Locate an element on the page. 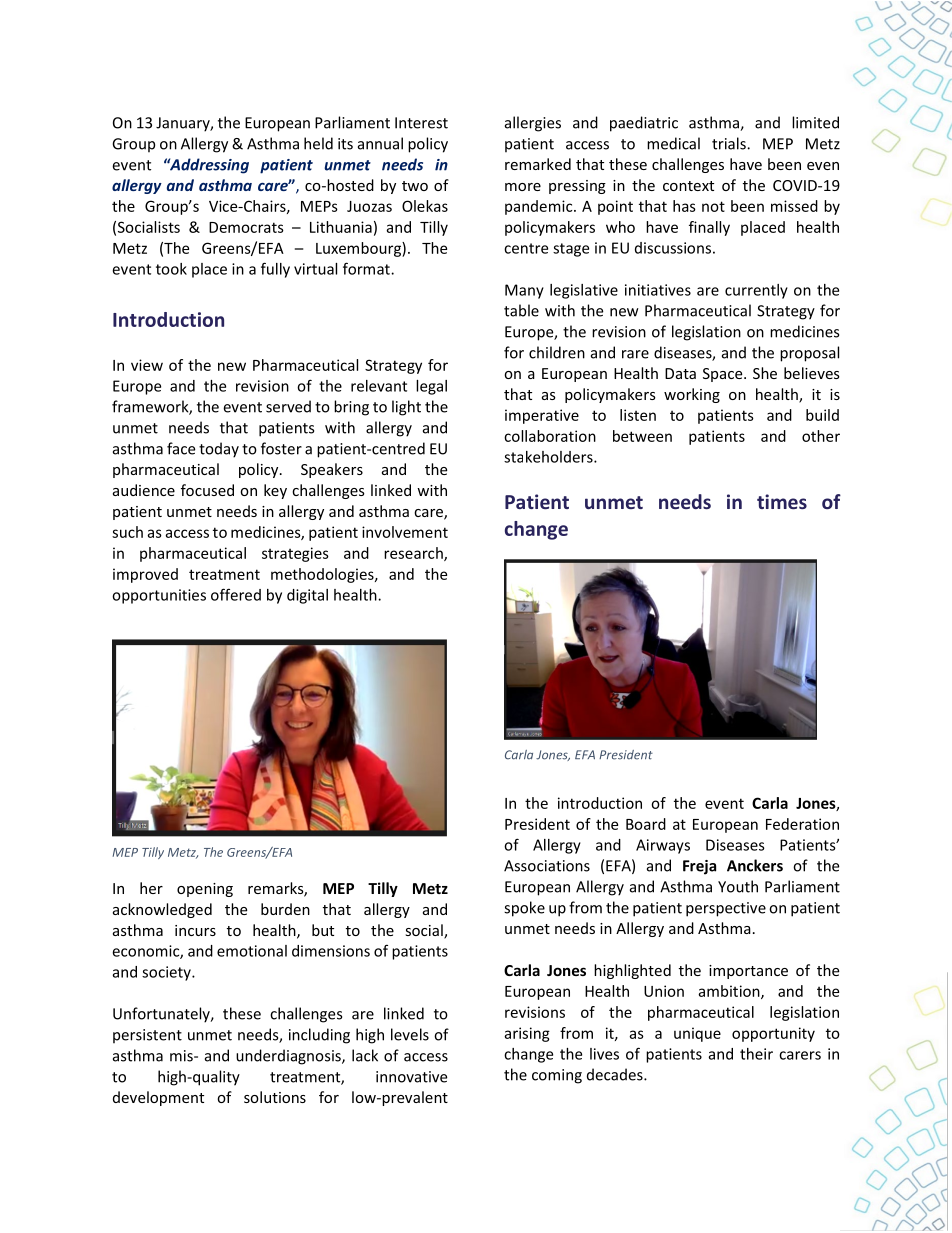 This page has height=1233, width=952. offered is located at coordinates (236, 594).
